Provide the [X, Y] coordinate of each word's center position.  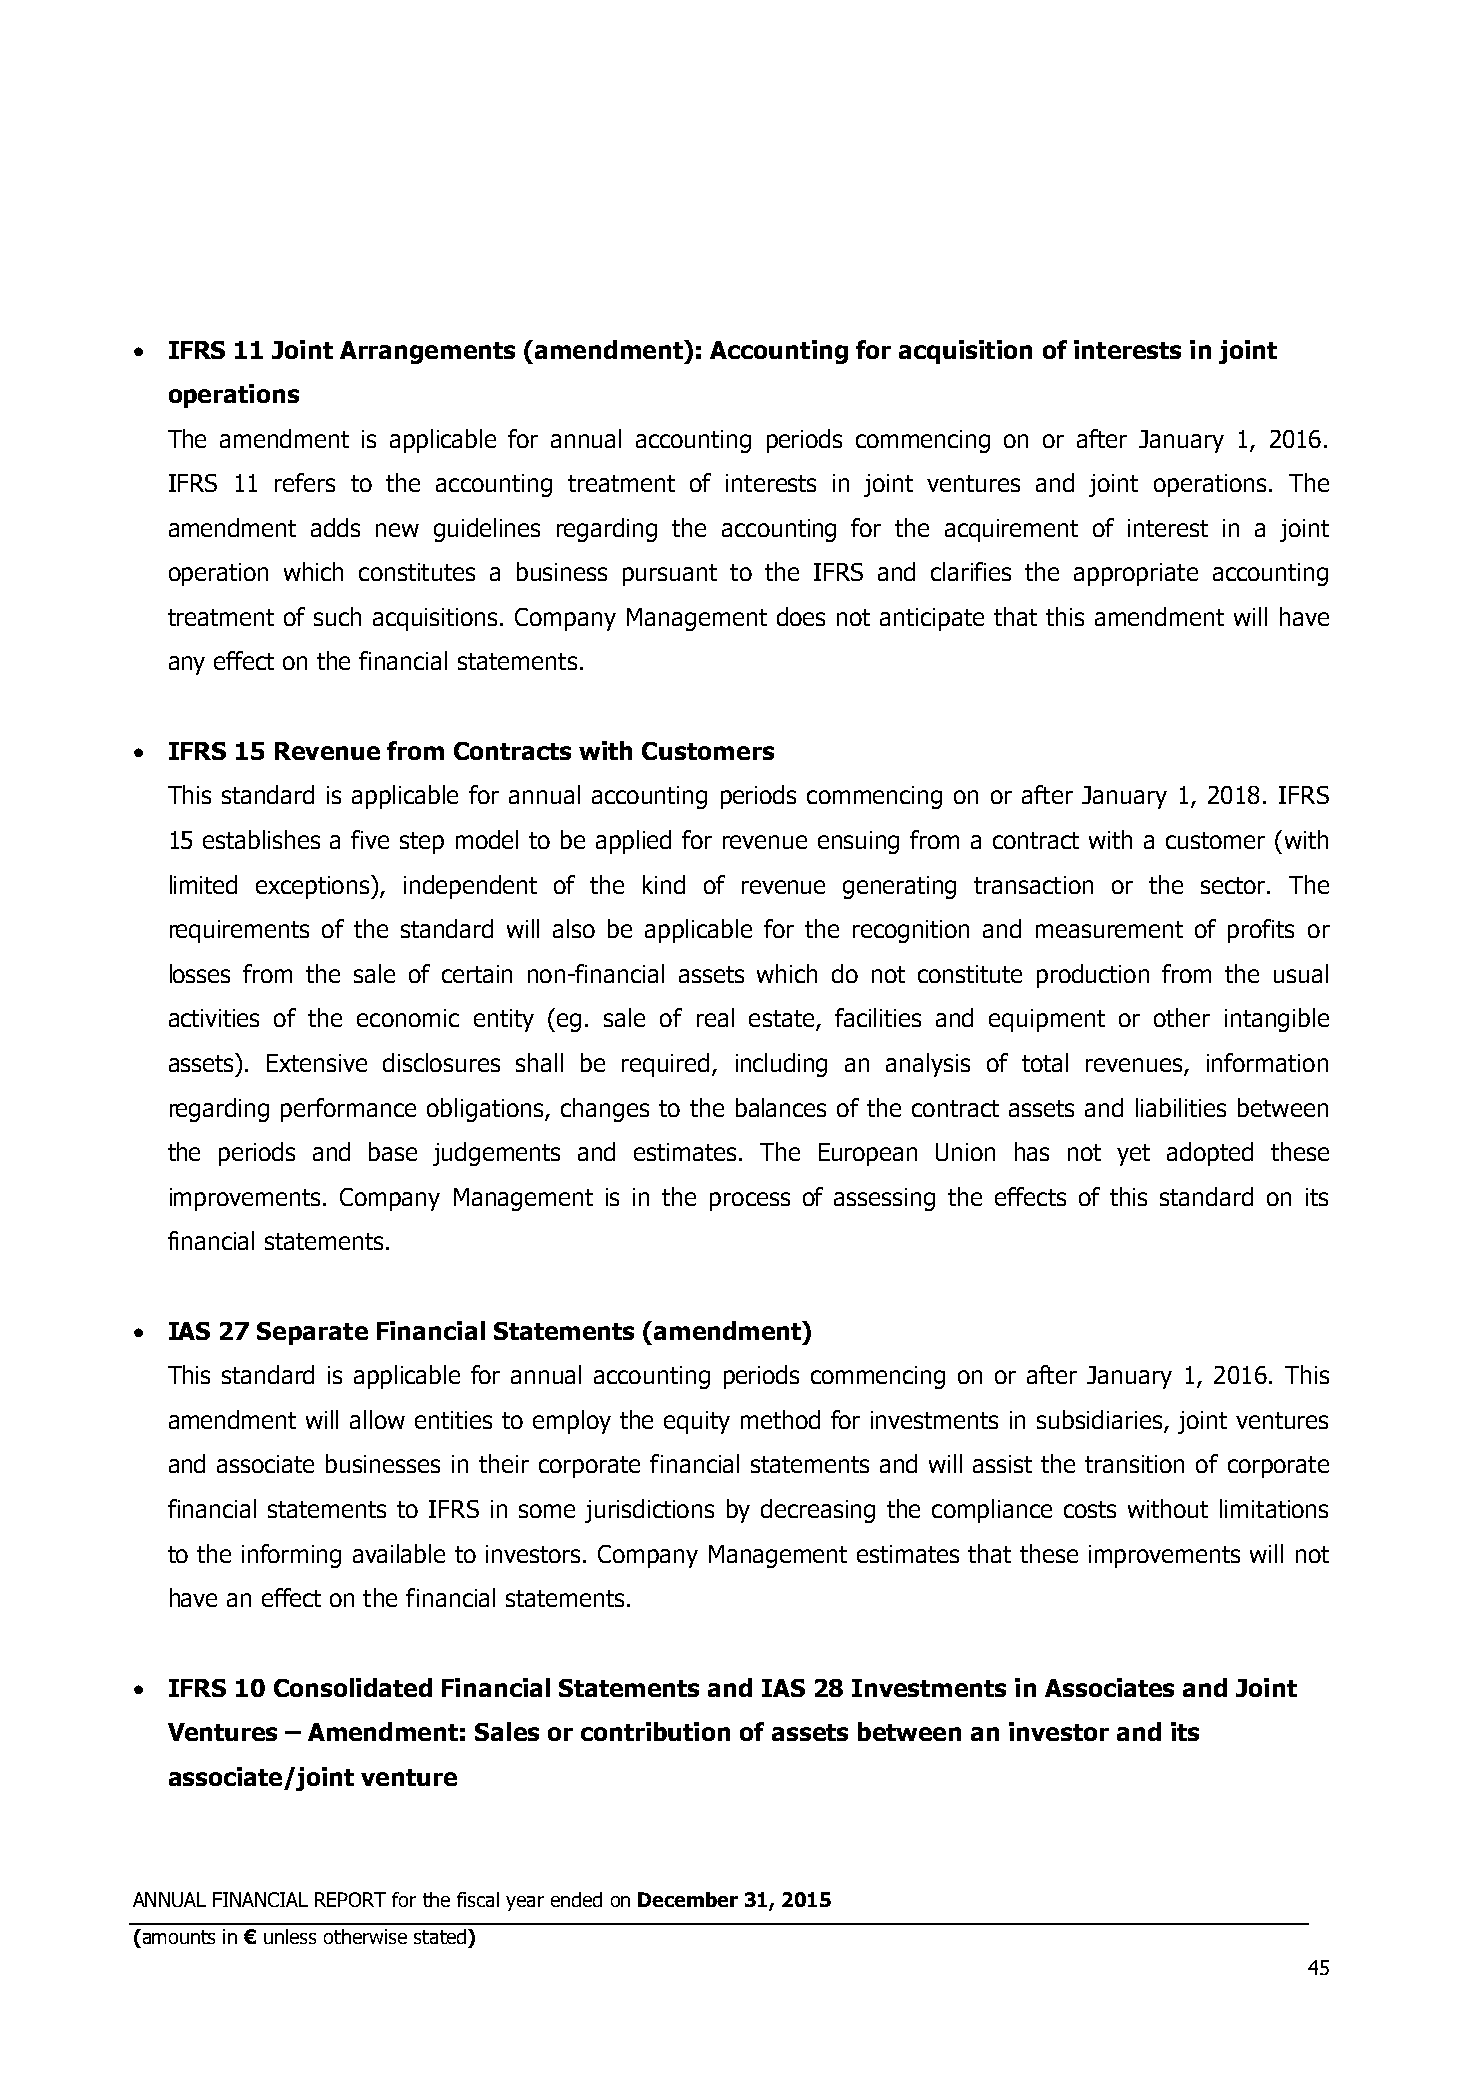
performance [348, 1110]
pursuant [670, 575]
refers [305, 482]
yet [1133, 1155]
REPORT [350, 1899]
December [688, 1899]
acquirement [1011, 530]
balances [781, 1107]
